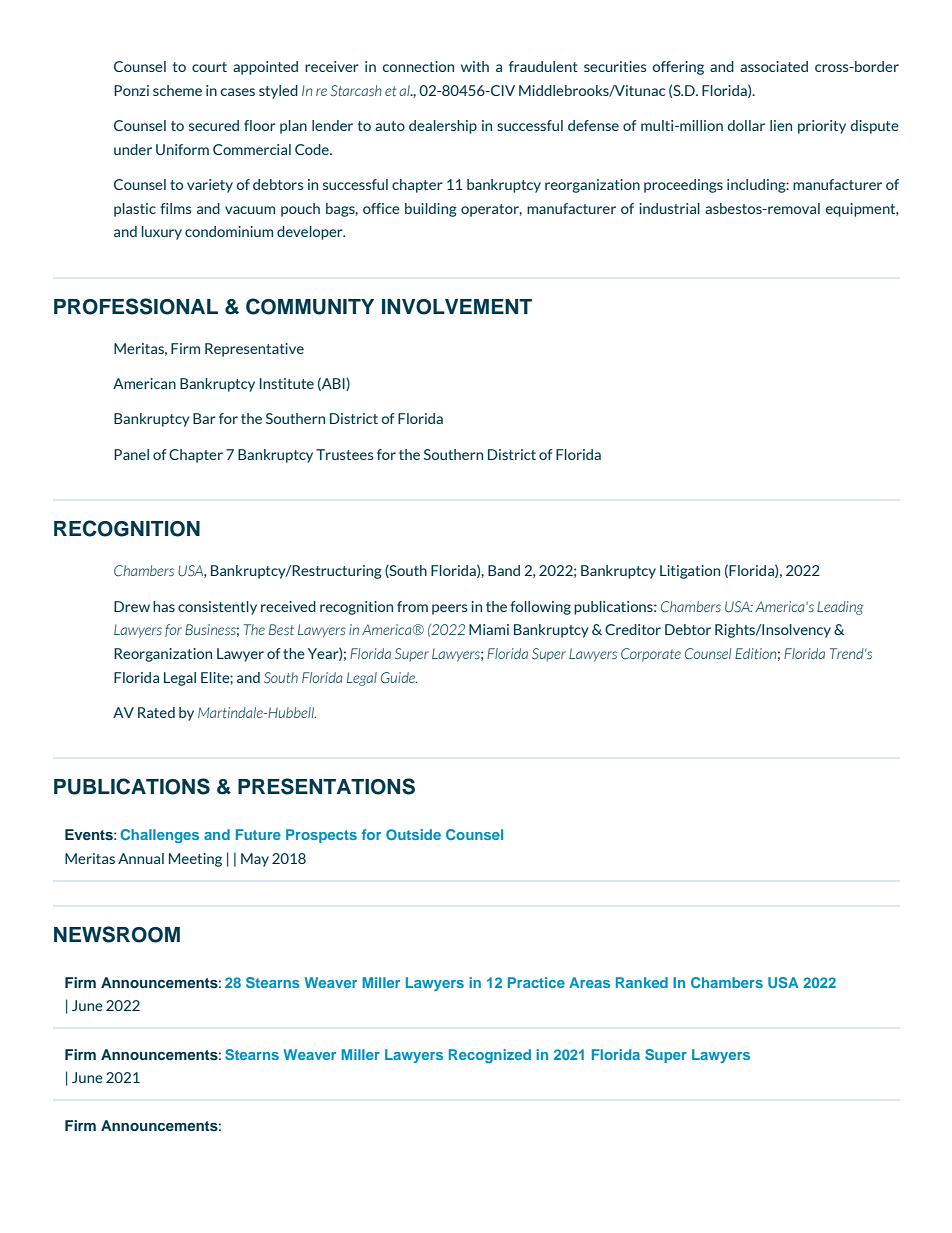 This page has width=952, height=1233. Describe the element at coordinates (642, 982) in the page. I see `Ranked` at that location.
